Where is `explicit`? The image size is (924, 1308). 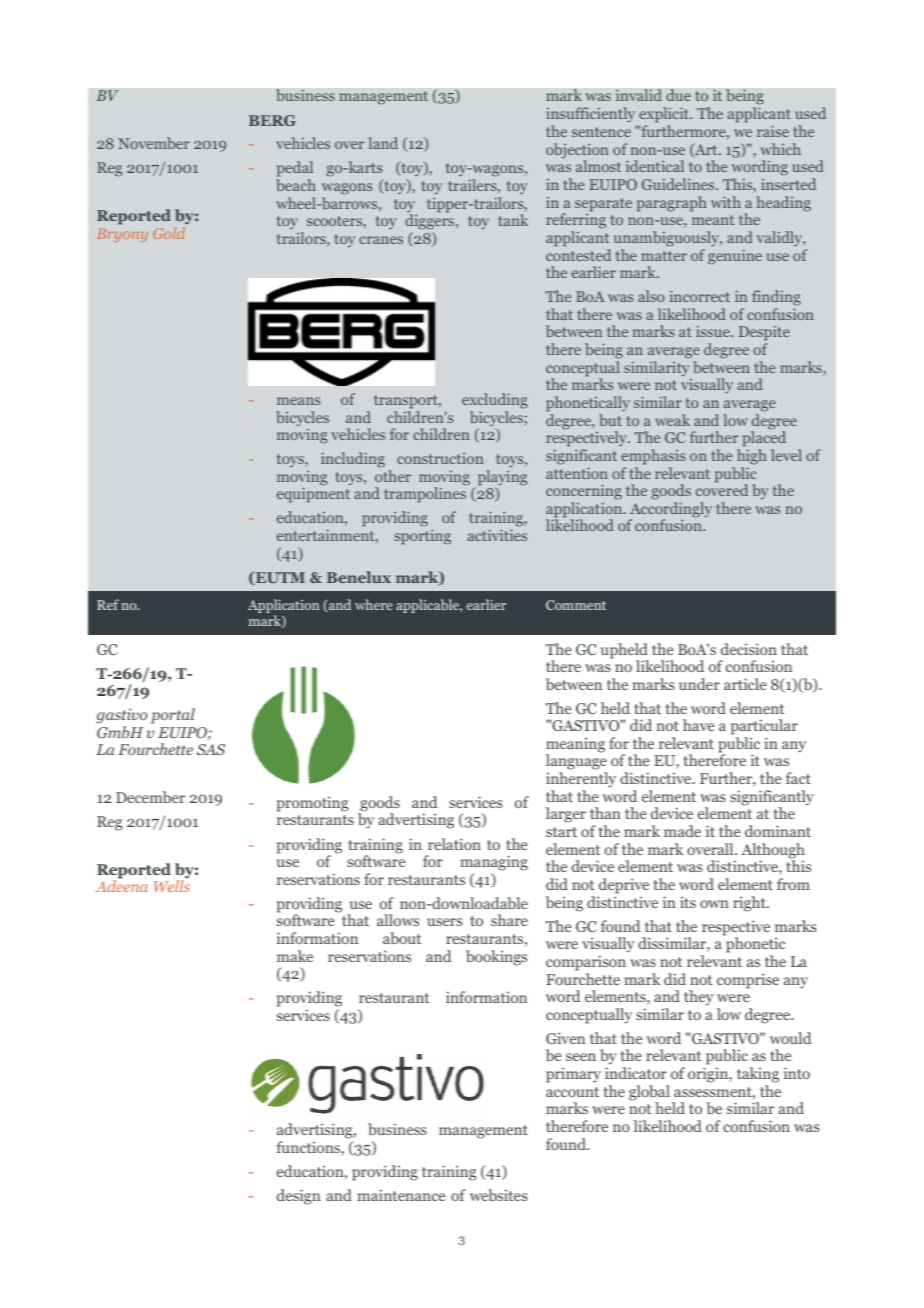 explicit is located at coordinates (665, 115).
